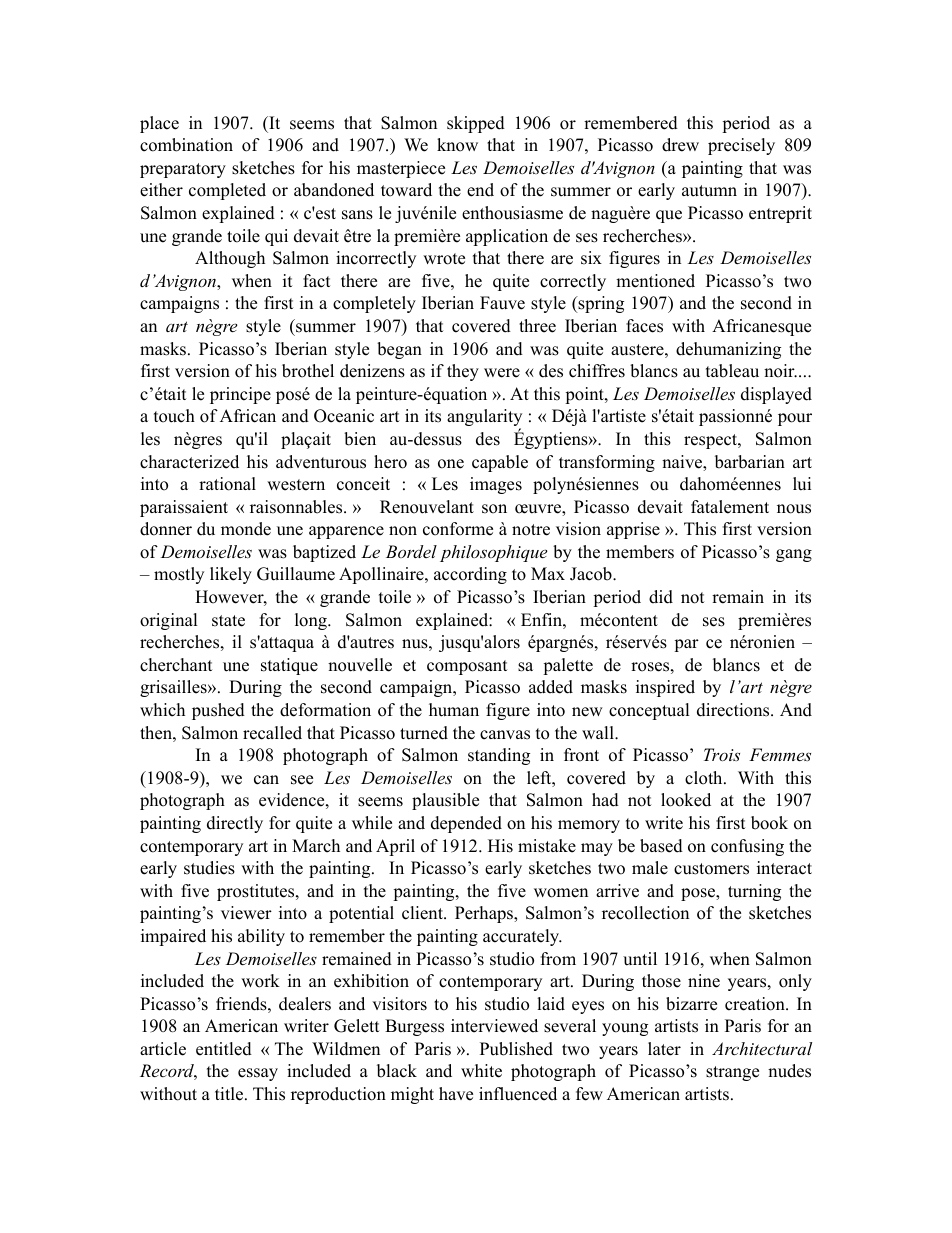 The width and height of the screenshot is (952, 1233). What do you see at coordinates (470, 575) in the screenshot?
I see `according` at bounding box center [470, 575].
